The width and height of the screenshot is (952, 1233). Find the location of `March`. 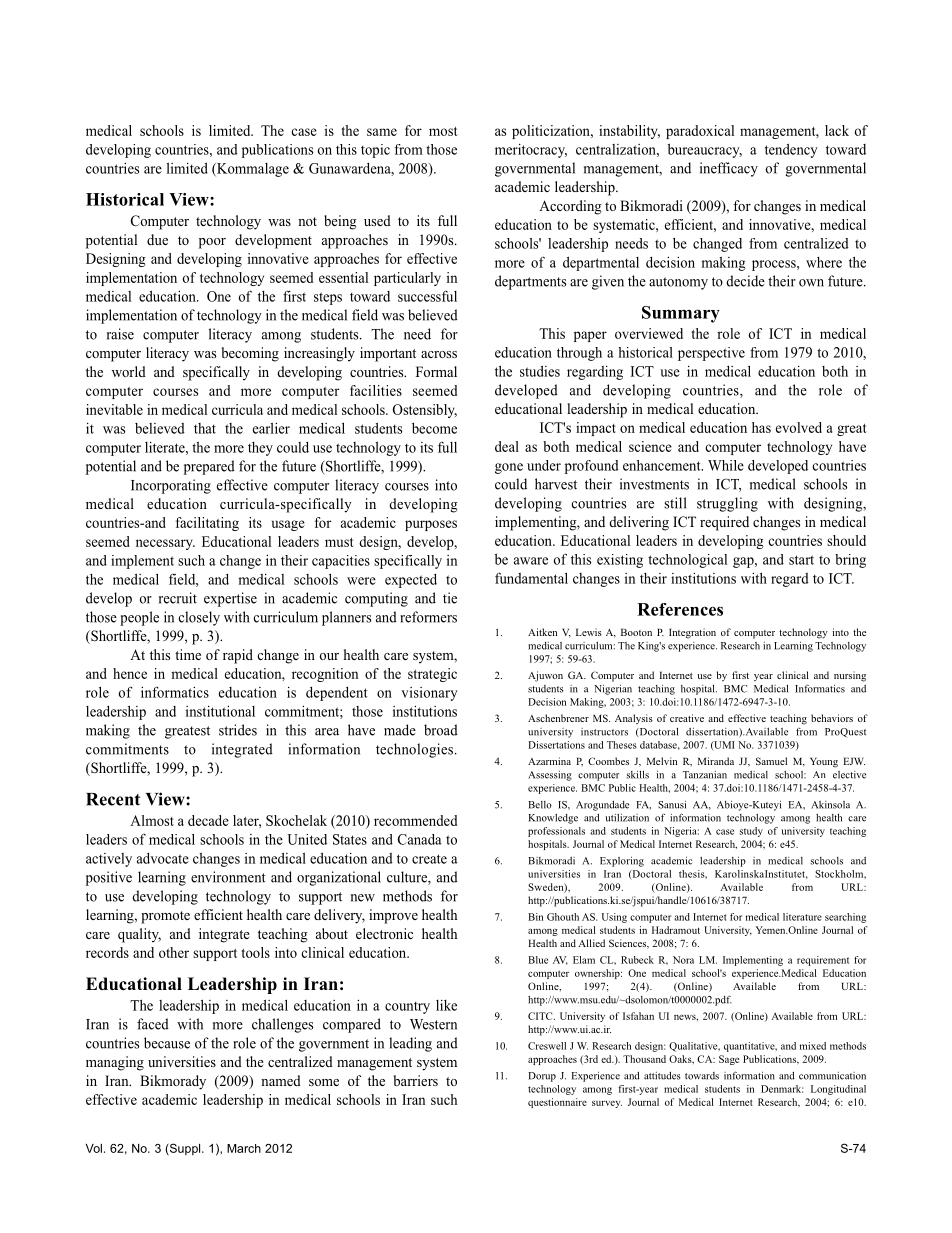

March is located at coordinates (244, 1148).
